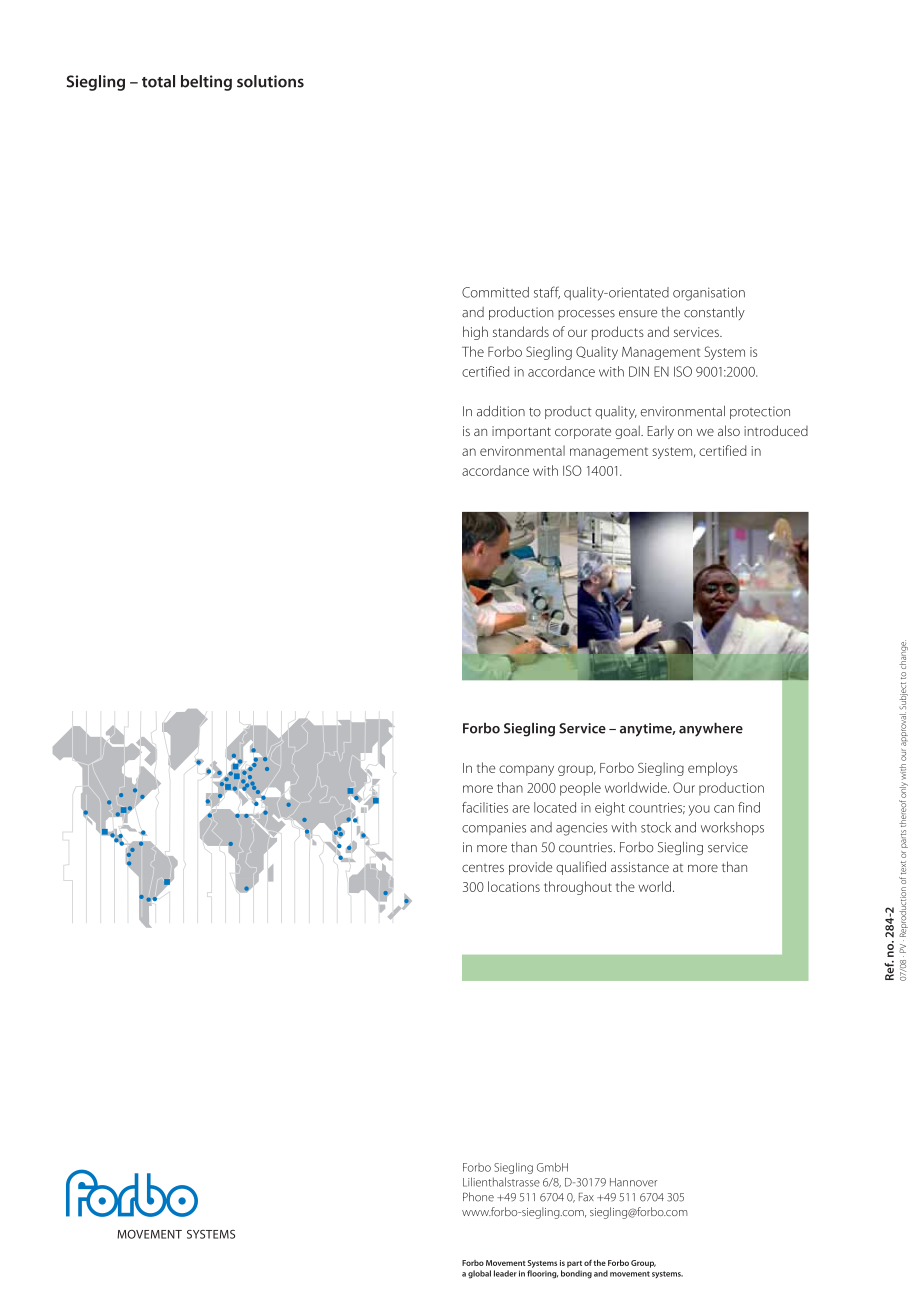  What do you see at coordinates (640, 867) in the image?
I see `assistance` at bounding box center [640, 867].
